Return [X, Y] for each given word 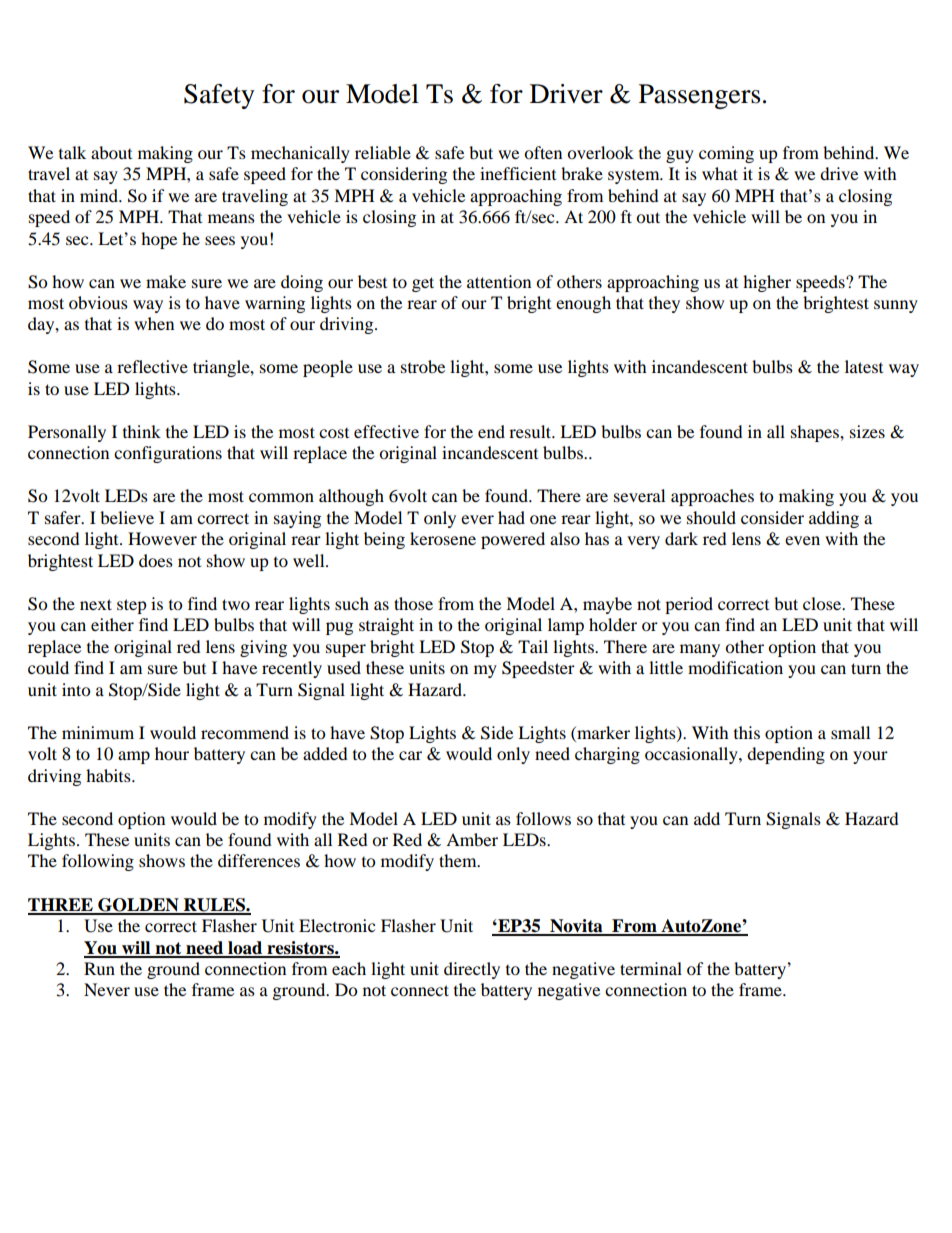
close [823, 603]
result [531, 431]
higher [767, 283]
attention [499, 281]
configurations [168, 454]
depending [786, 755]
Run [99, 968]
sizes [867, 431]
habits [109, 775]
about [111, 152]
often [543, 152]
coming [726, 154]
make [166, 281]
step [132, 606]
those [413, 603]
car [410, 755]
